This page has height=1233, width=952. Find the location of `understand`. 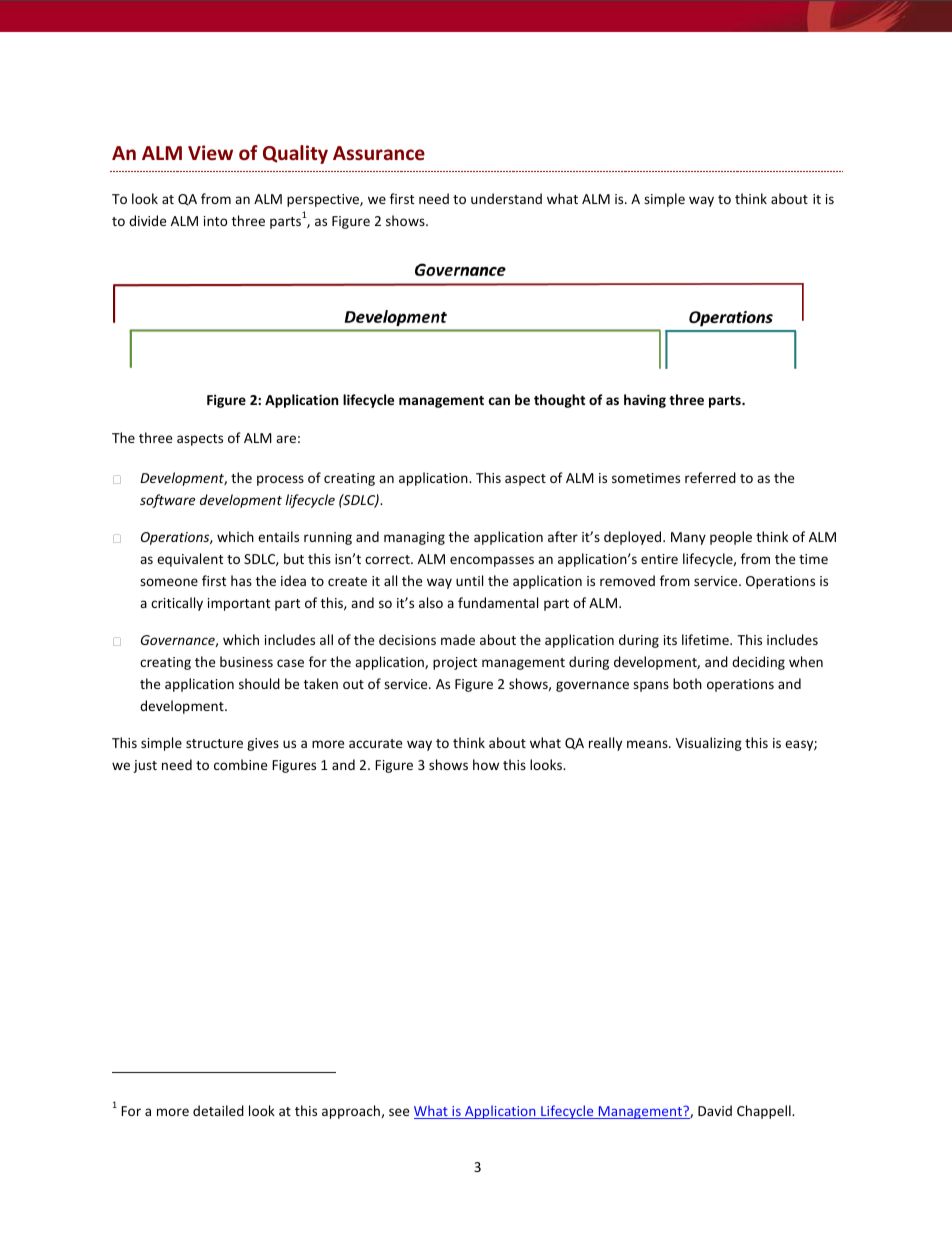

understand is located at coordinates (506, 198).
